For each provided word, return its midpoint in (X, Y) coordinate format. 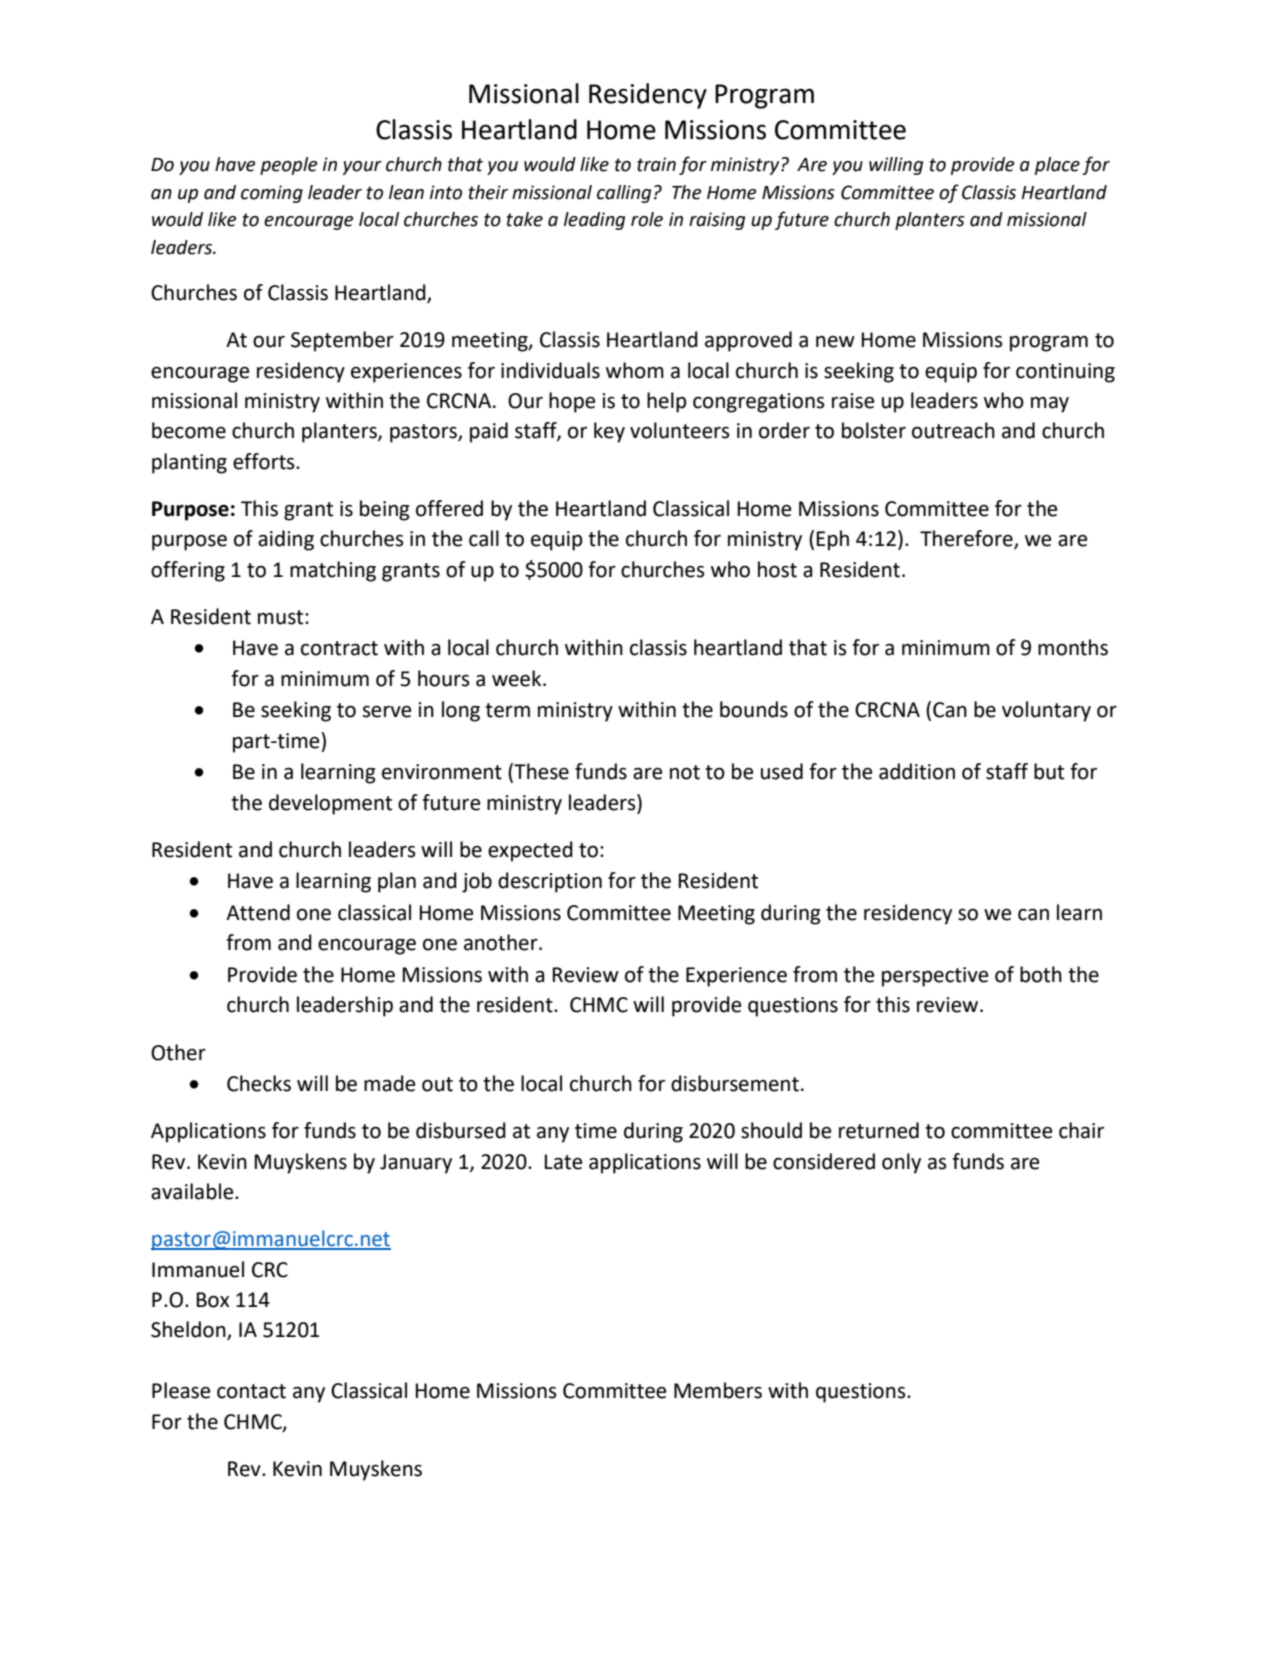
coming (272, 194)
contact (251, 1391)
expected (530, 851)
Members (718, 1390)
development (330, 804)
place (1057, 166)
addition (917, 771)
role (647, 219)
